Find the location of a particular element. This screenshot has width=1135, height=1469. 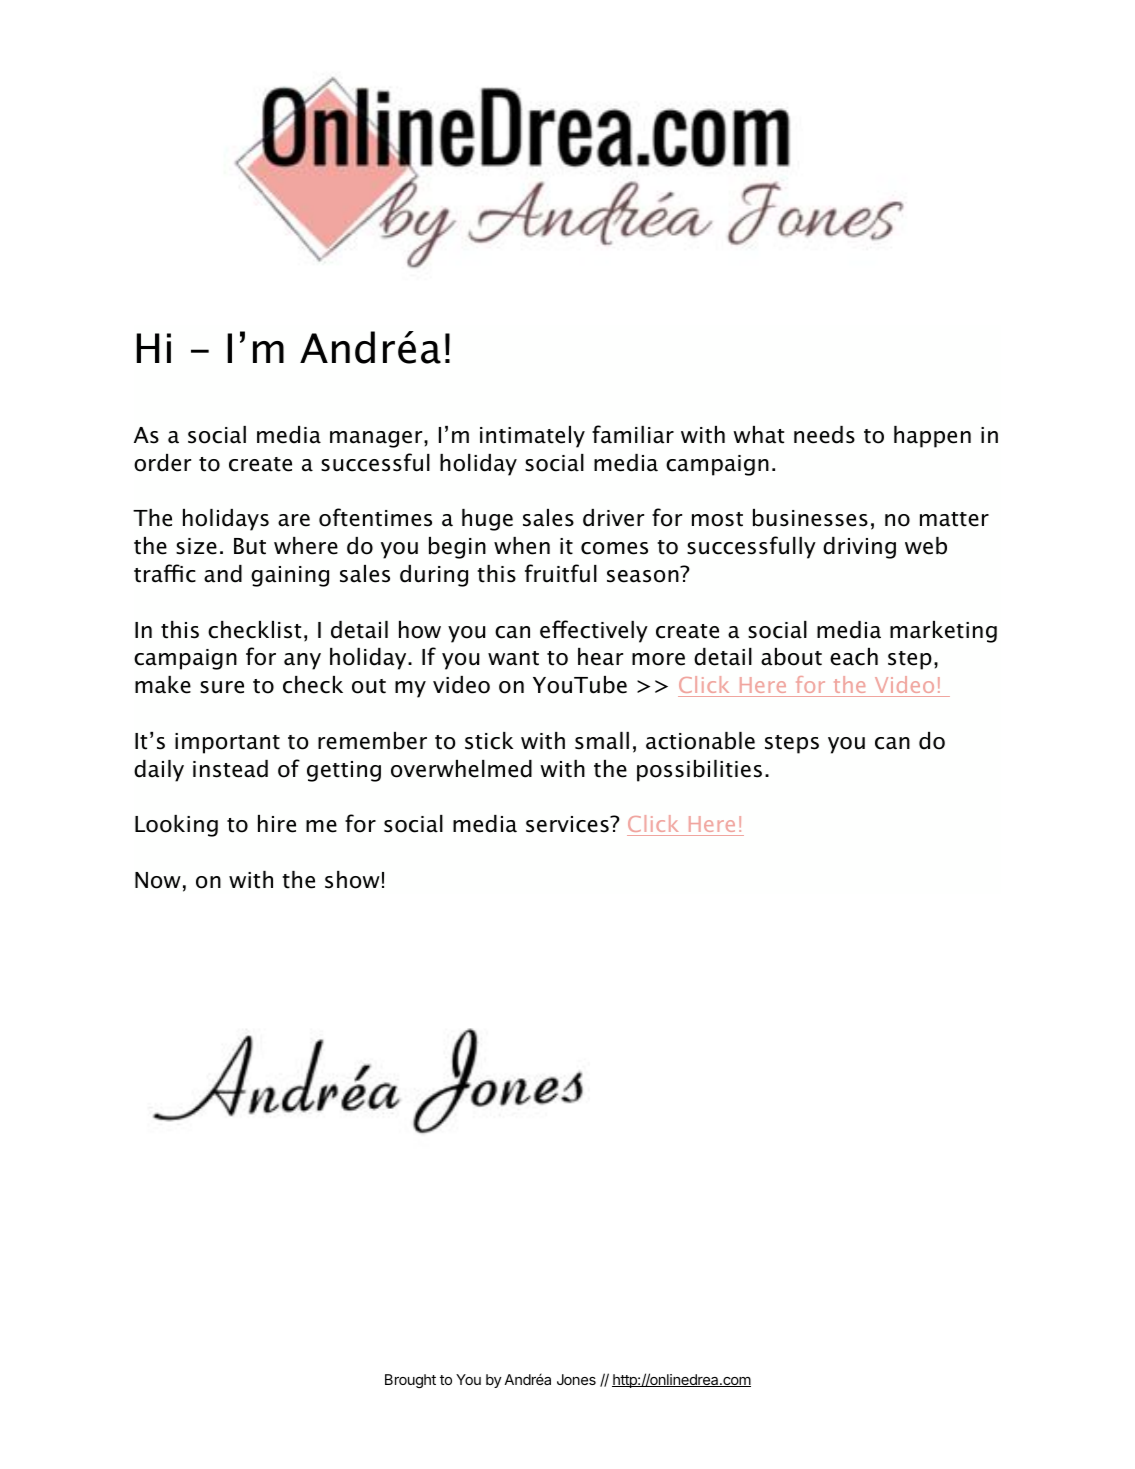

Now is located at coordinates (158, 880).
